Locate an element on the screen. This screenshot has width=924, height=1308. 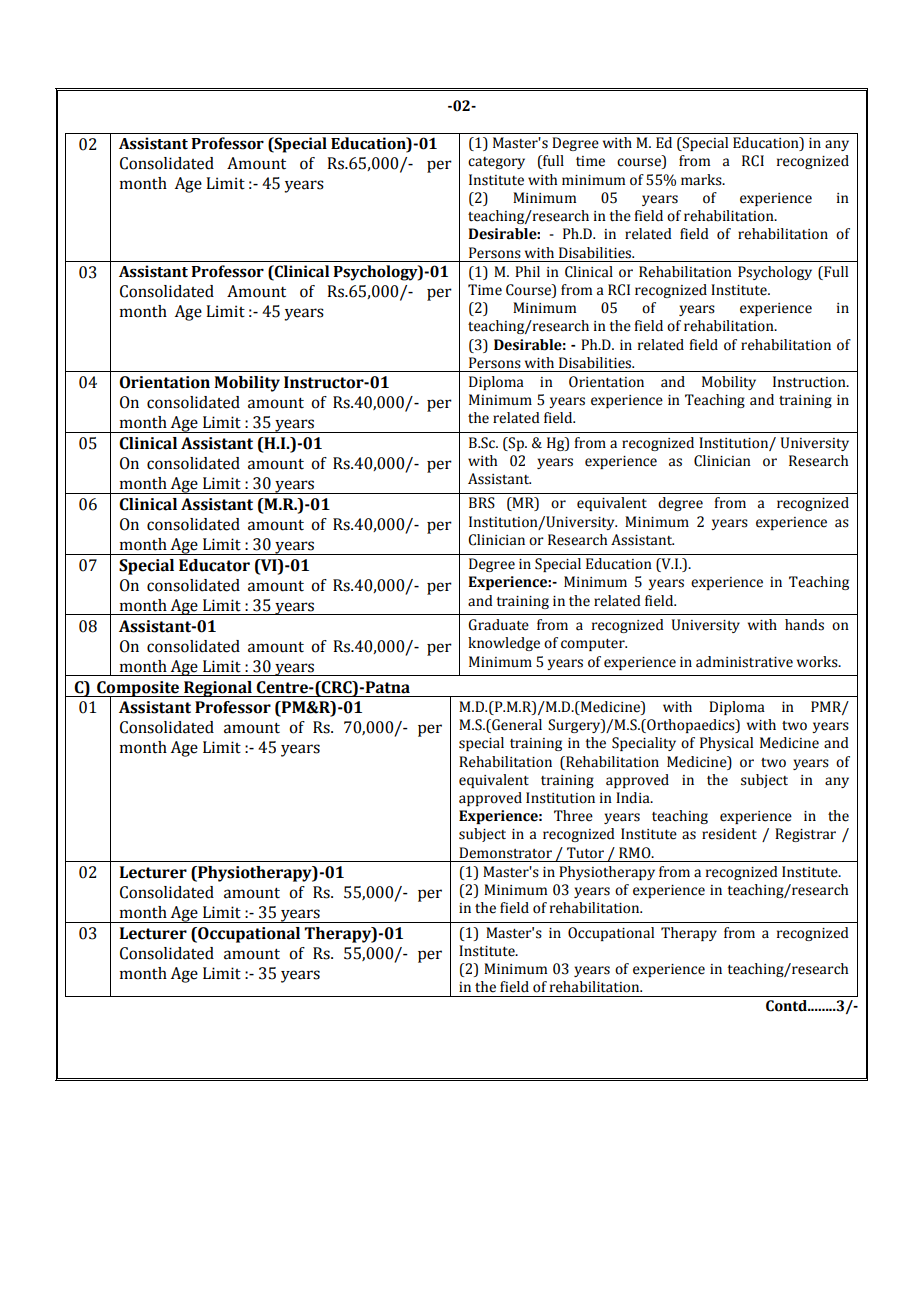
hands is located at coordinates (804, 625).
